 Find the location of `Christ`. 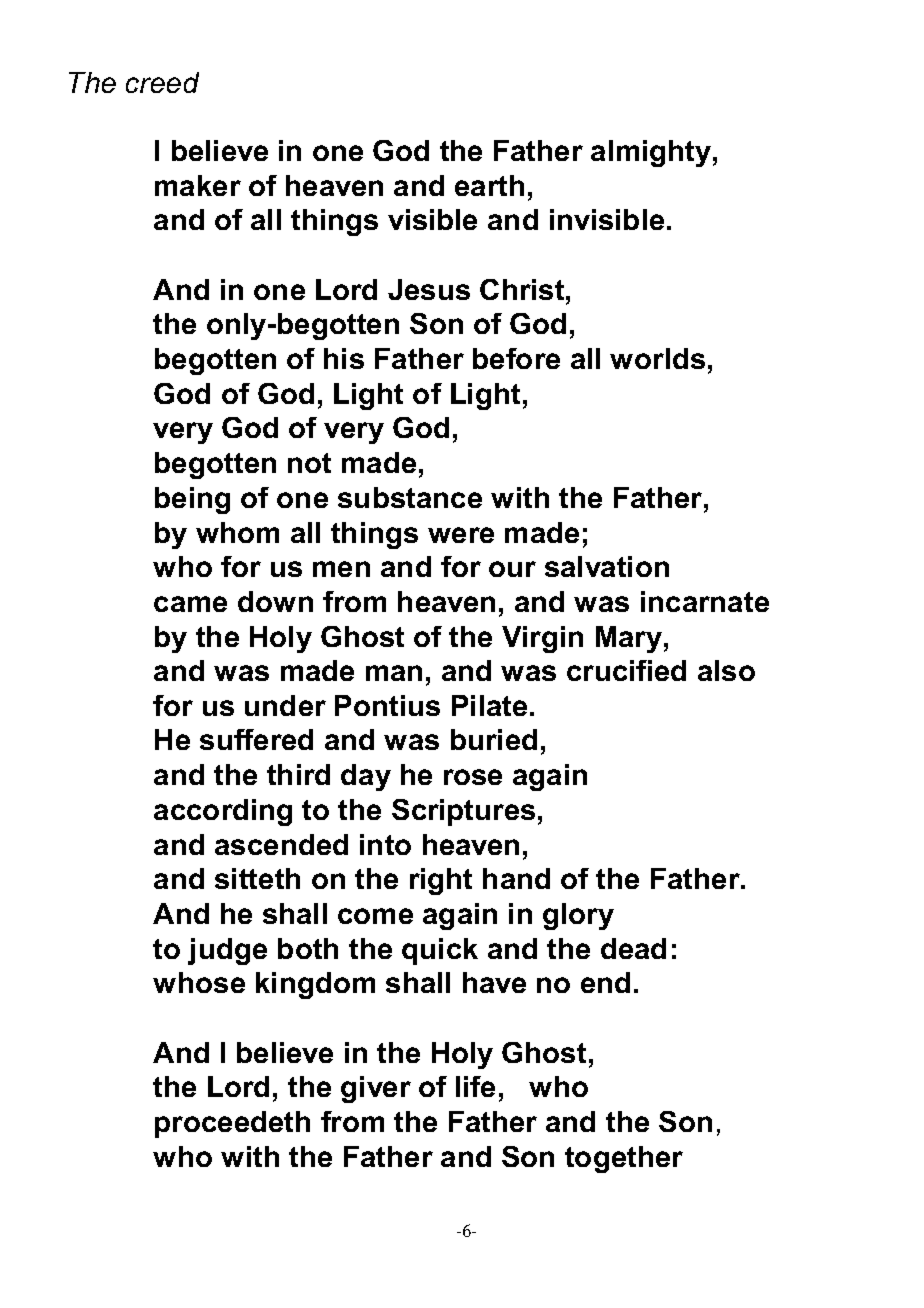

Christ is located at coordinates (523, 289).
